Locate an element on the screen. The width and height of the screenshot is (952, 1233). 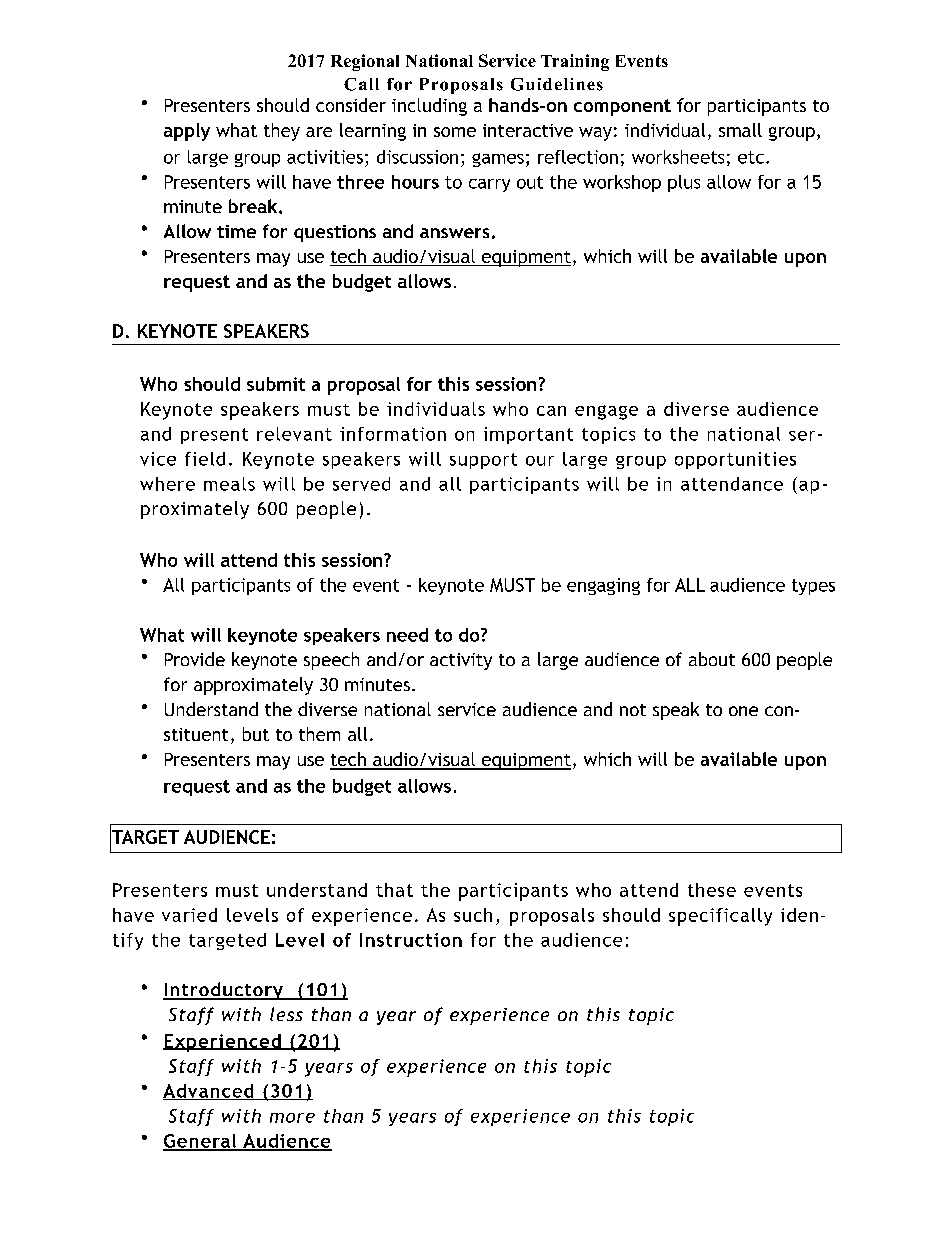
they is located at coordinates (282, 132).
